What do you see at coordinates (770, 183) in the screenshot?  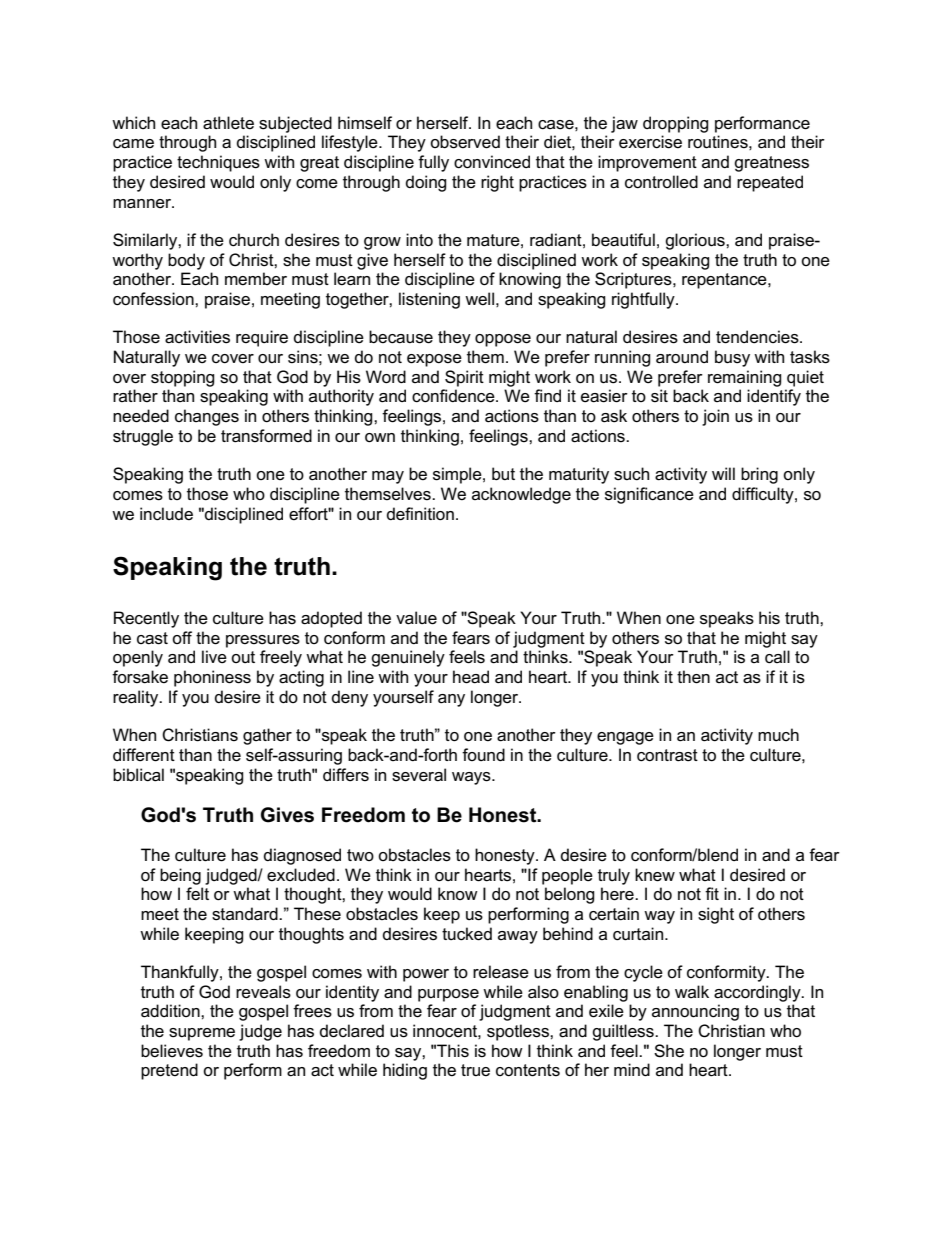 I see `repeated` at bounding box center [770, 183].
